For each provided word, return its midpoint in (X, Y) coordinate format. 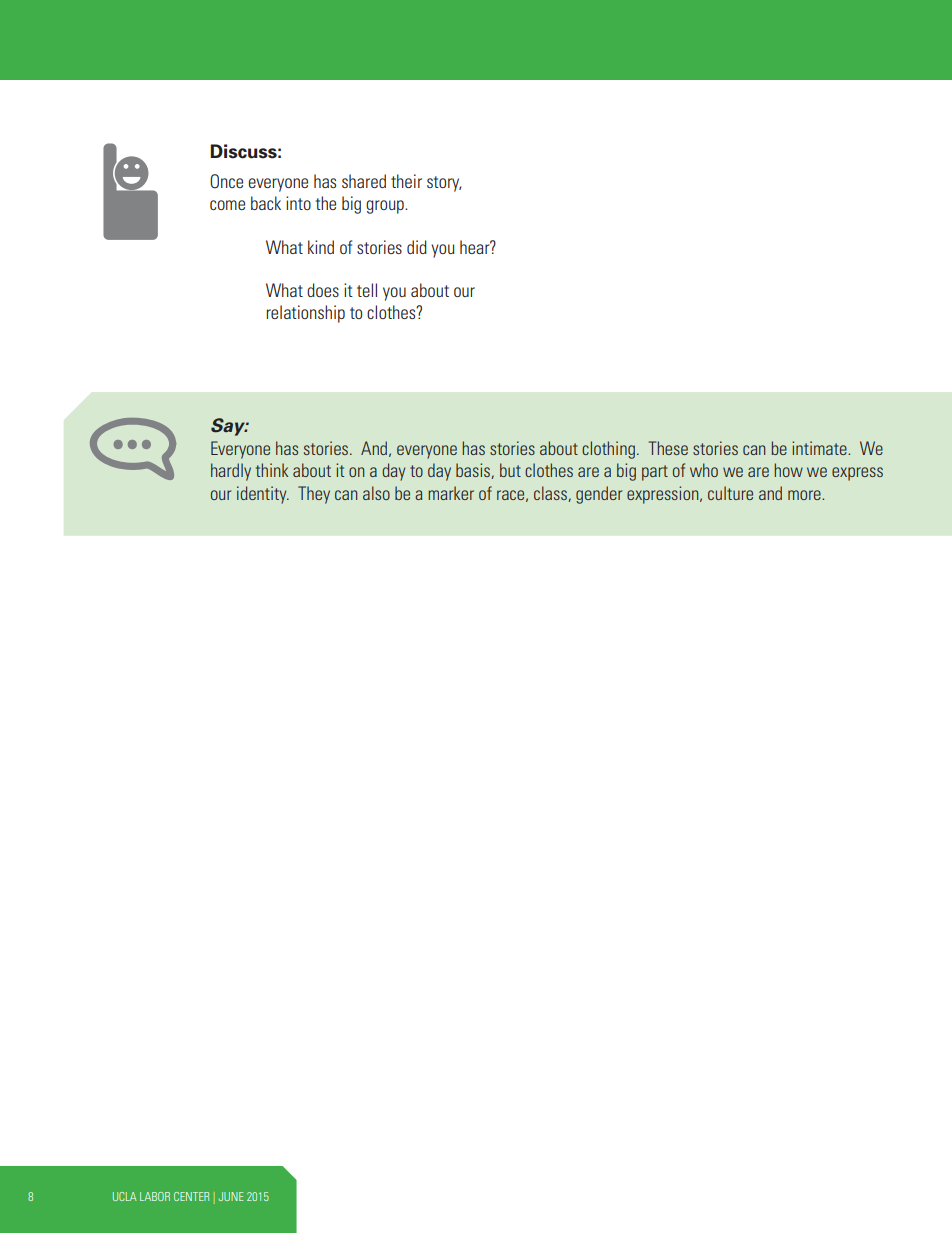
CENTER (191, 1196)
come (227, 205)
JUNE (230, 1196)
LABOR (155, 1196)
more (805, 495)
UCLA (125, 1196)
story (444, 184)
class (551, 494)
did (417, 247)
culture (730, 493)
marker (451, 493)
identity (263, 495)
